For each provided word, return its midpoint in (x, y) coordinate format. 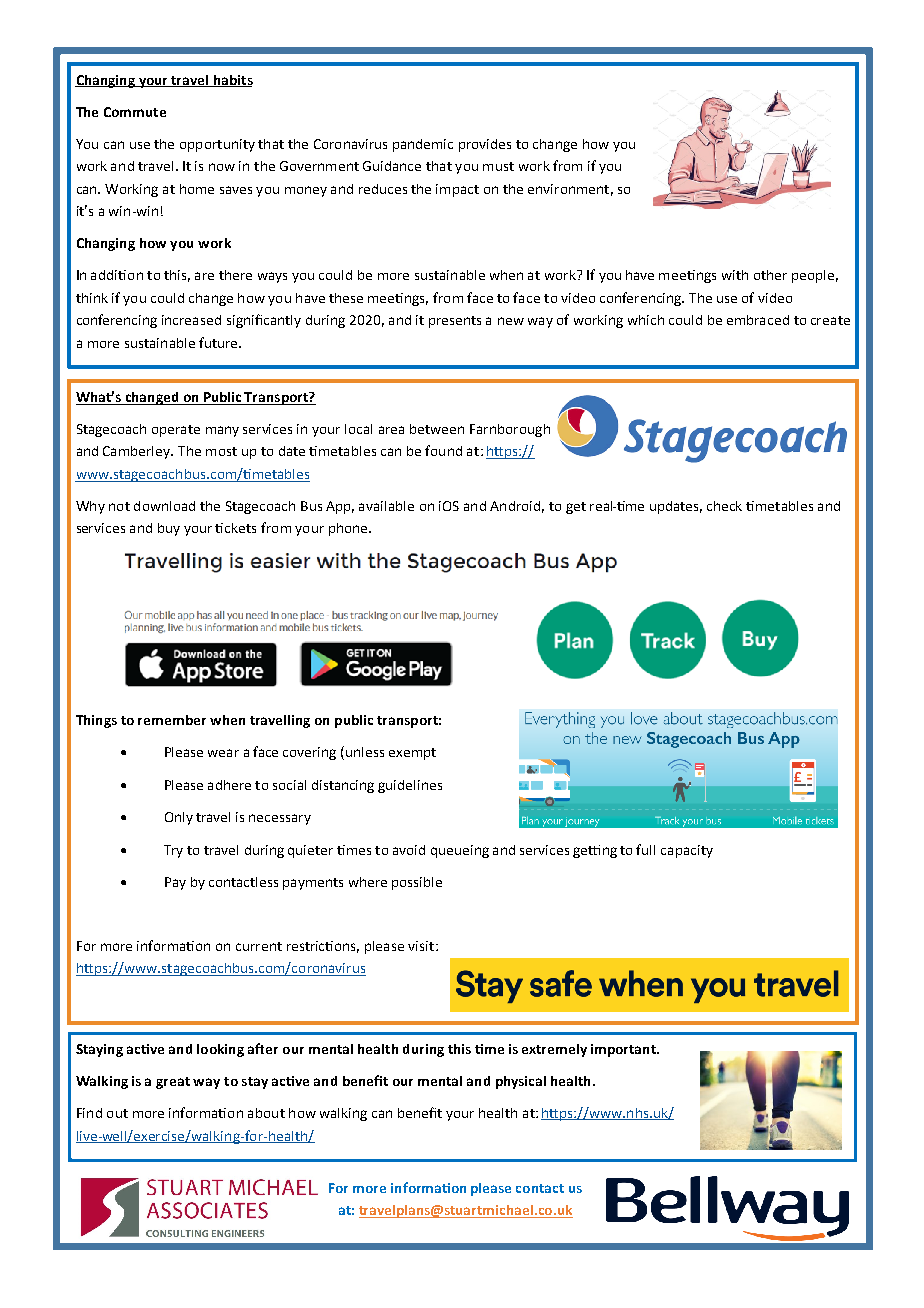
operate (176, 431)
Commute (135, 112)
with (735, 275)
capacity (687, 851)
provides (485, 145)
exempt (412, 754)
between (437, 429)
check (724, 506)
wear (223, 753)
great (173, 1083)
